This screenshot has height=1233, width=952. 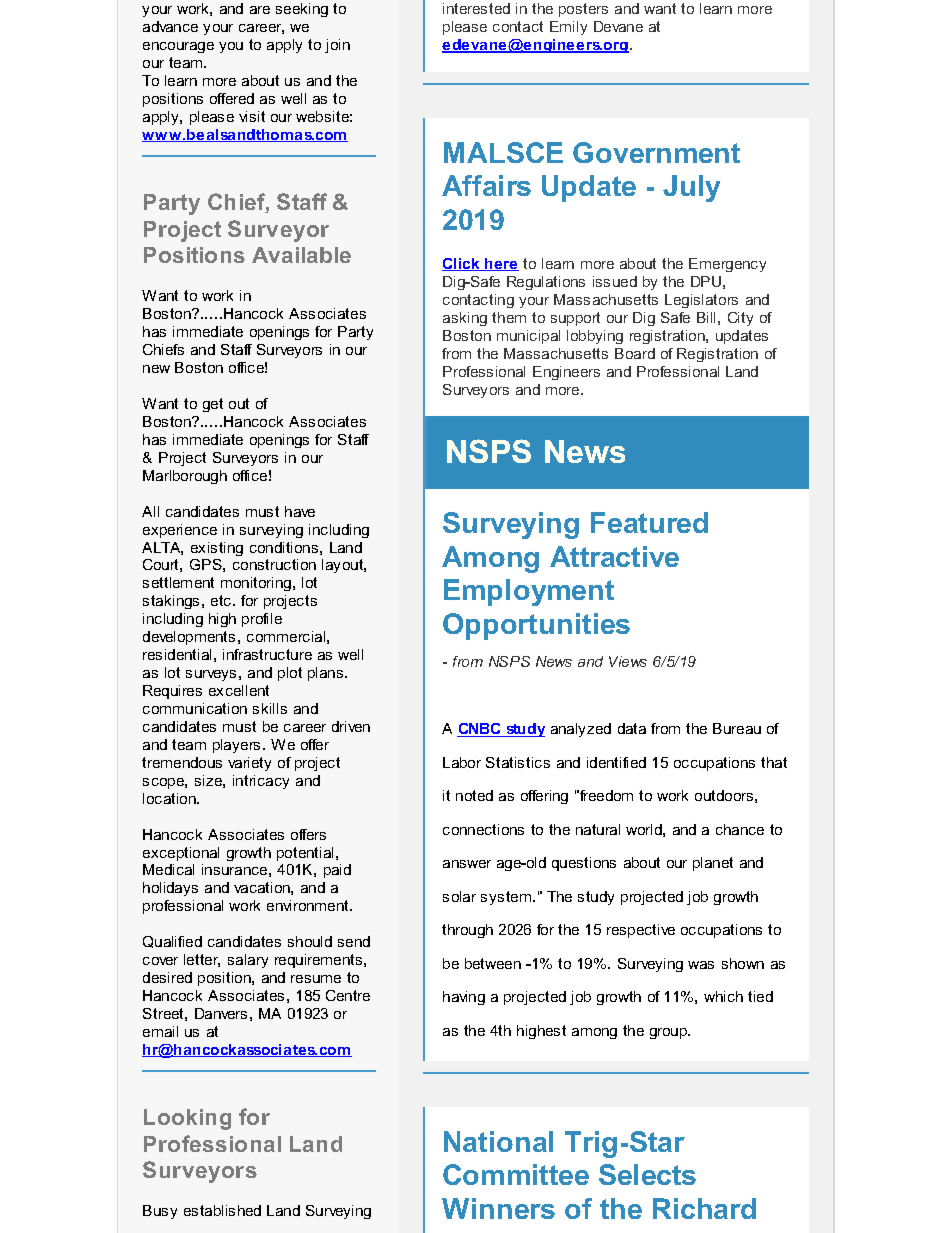 What do you see at coordinates (656, 152) in the screenshot?
I see `Government` at bounding box center [656, 152].
